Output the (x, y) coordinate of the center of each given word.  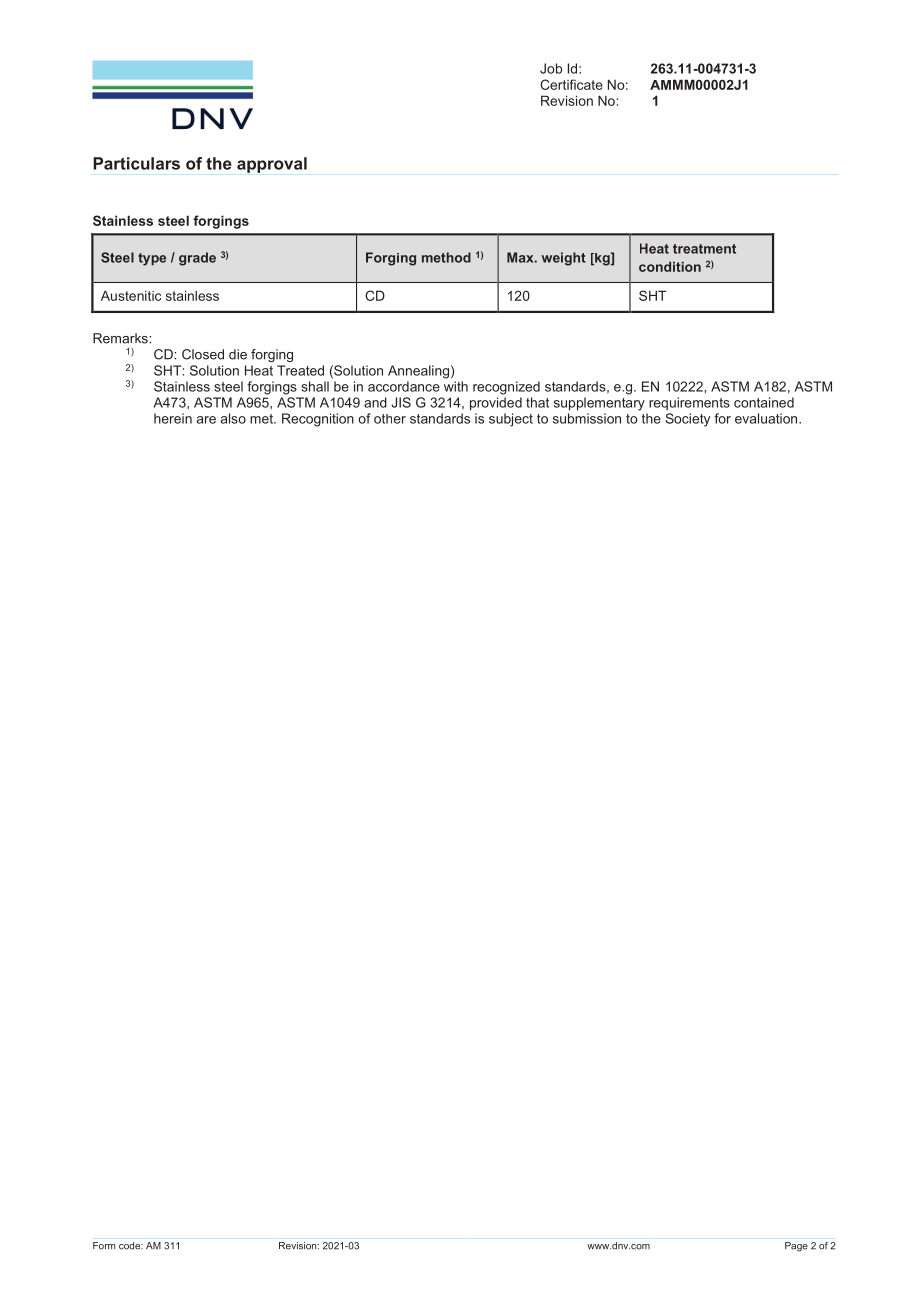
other (390, 419)
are (206, 420)
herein (173, 418)
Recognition (318, 420)
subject (511, 420)
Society (687, 420)
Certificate (571, 84)
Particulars (136, 163)
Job (551, 68)
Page (796, 1247)
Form (104, 1246)
